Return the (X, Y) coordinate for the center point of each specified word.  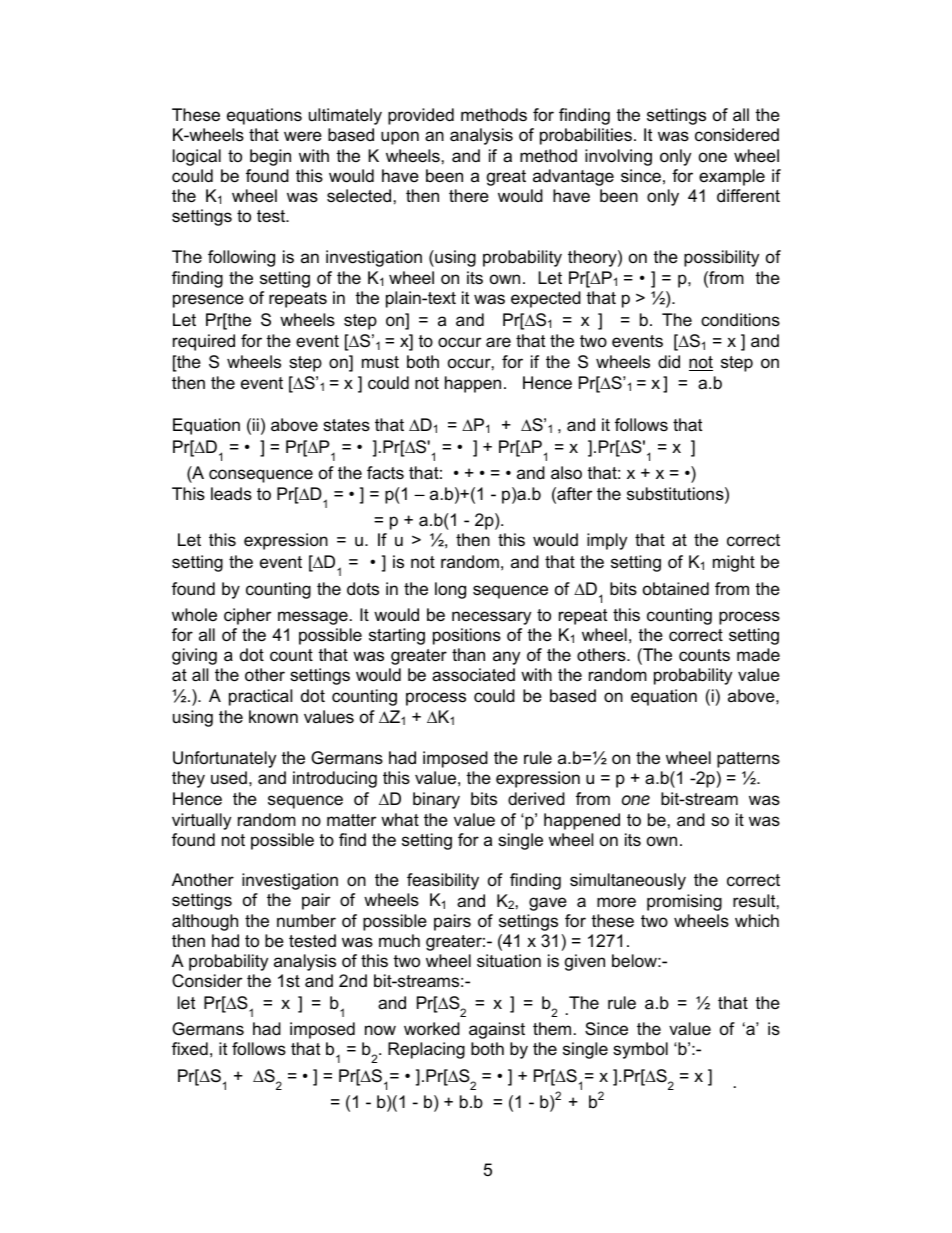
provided (421, 116)
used (229, 778)
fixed (190, 1048)
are (498, 342)
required (204, 342)
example (732, 177)
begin (270, 157)
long (450, 590)
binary (436, 800)
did (669, 361)
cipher (247, 616)
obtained (676, 589)
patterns (748, 760)
